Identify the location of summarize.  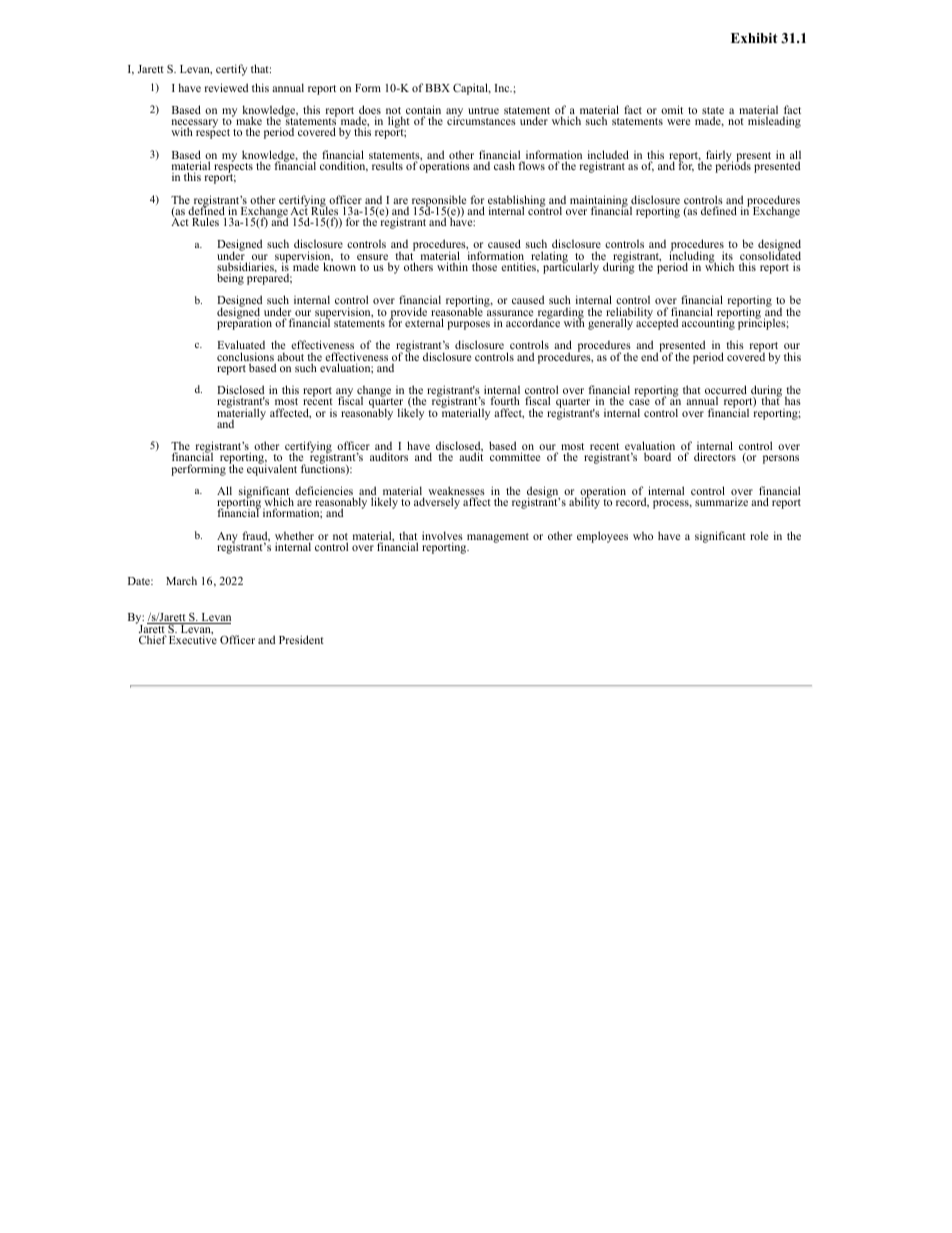
(721, 502).
